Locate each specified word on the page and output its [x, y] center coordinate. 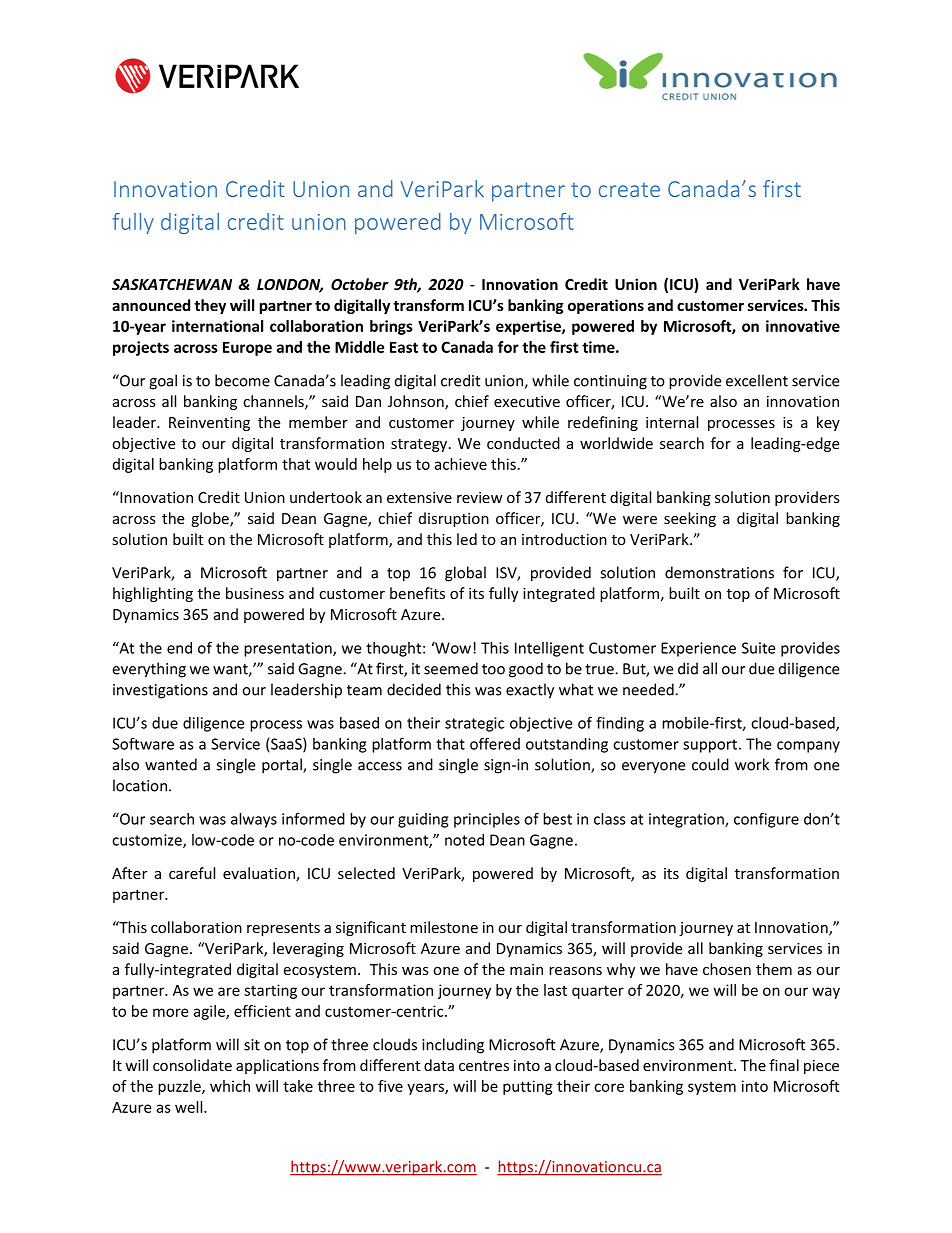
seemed [451, 668]
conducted [523, 443]
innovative [803, 326]
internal [672, 422]
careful [192, 873]
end [179, 648]
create [629, 190]
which [230, 1086]
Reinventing [209, 424]
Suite [758, 648]
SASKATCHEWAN [172, 284]
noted [464, 840]
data [439, 1065]
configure [766, 820]
